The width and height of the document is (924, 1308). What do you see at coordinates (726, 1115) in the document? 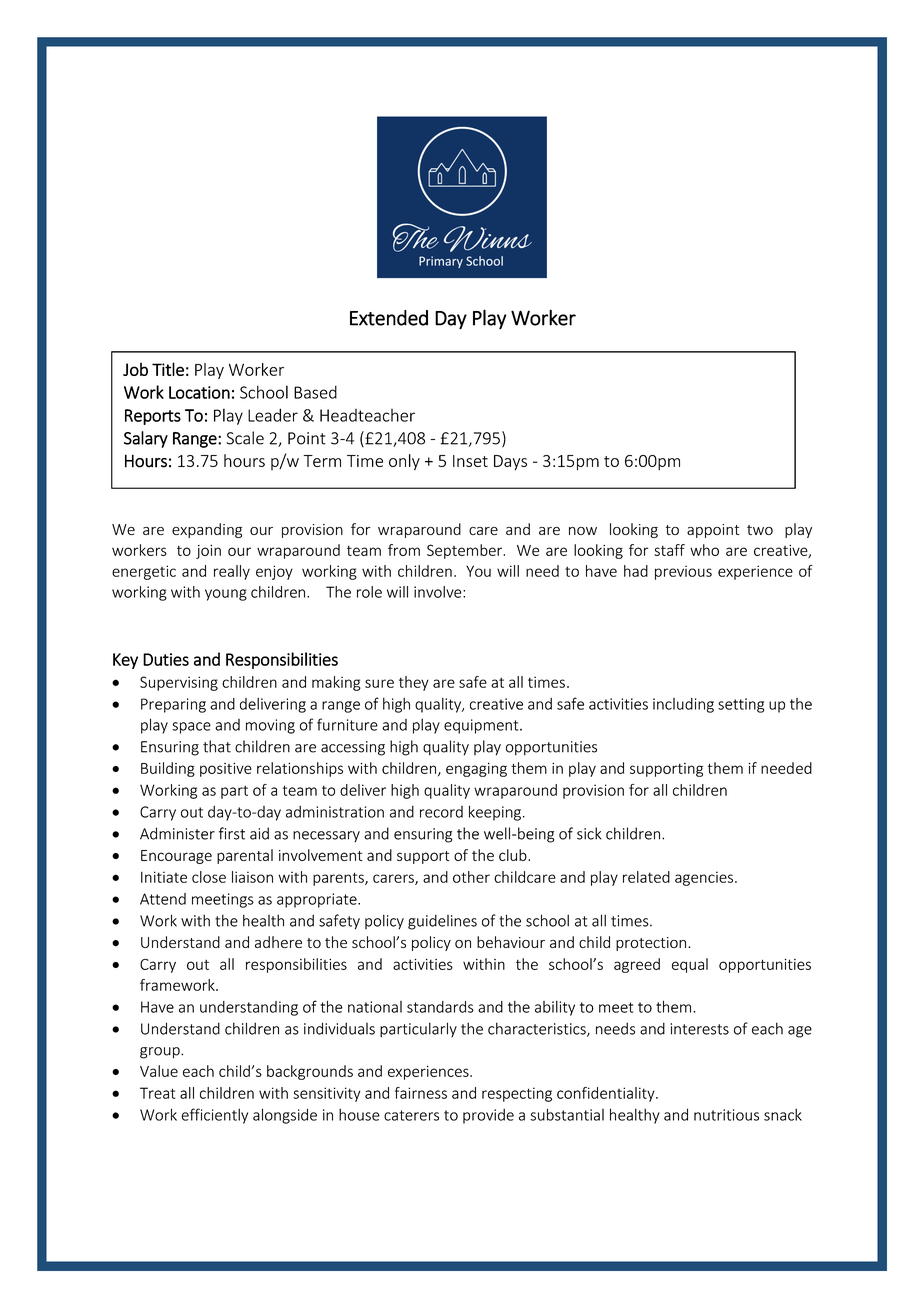
I see `nutritious` at bounding box center [726, 1115].
